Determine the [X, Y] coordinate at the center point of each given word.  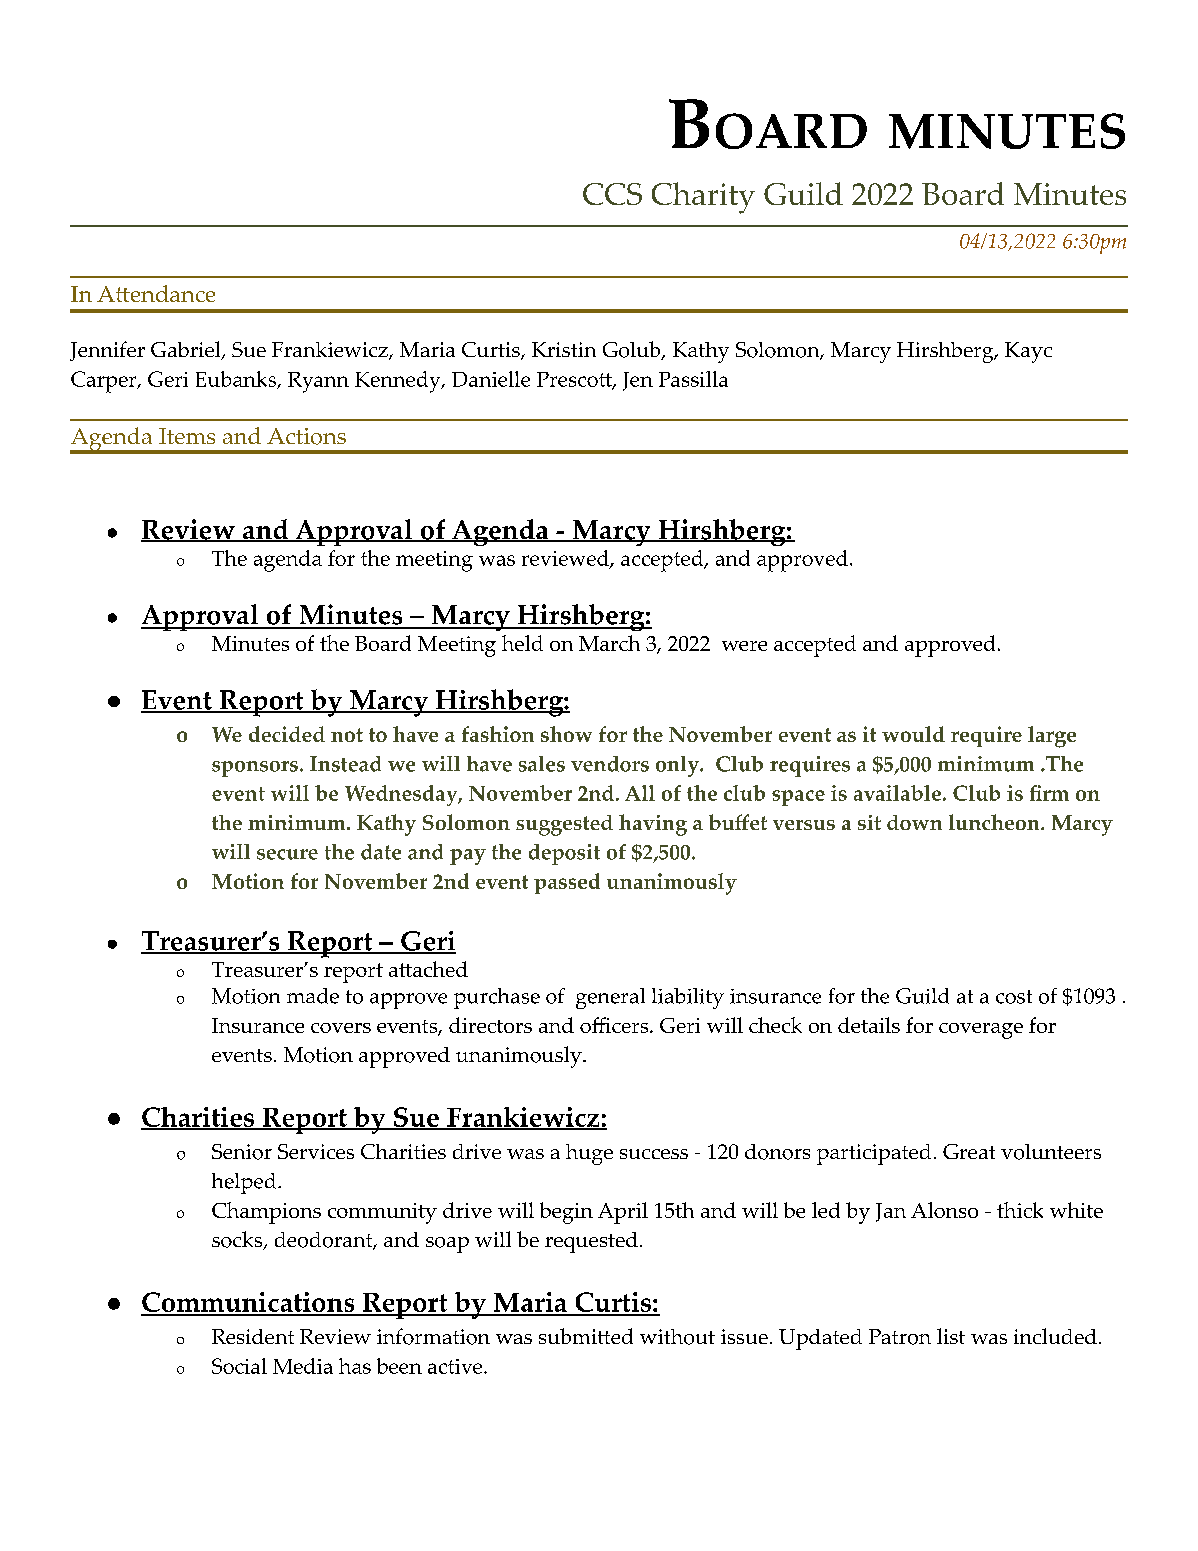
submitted [586, 1336]
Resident [253, 1336]
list [951, 1336]
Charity [703, 198]
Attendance [156, 293]
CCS [612, 194]
